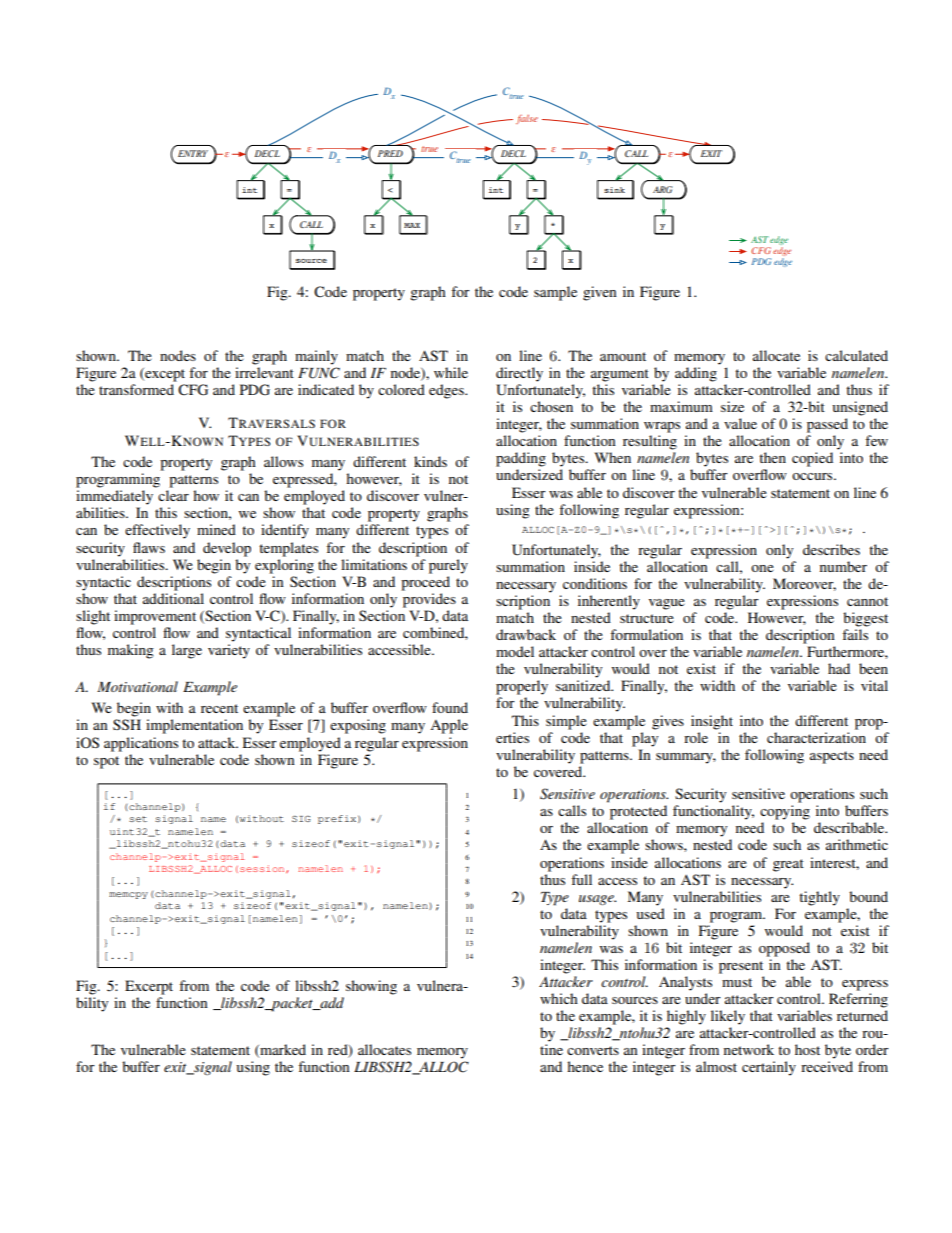 The image size is (952, 1233). Describe the element at coordinates (430, 461) in the page. I see `kinds` at that location.
